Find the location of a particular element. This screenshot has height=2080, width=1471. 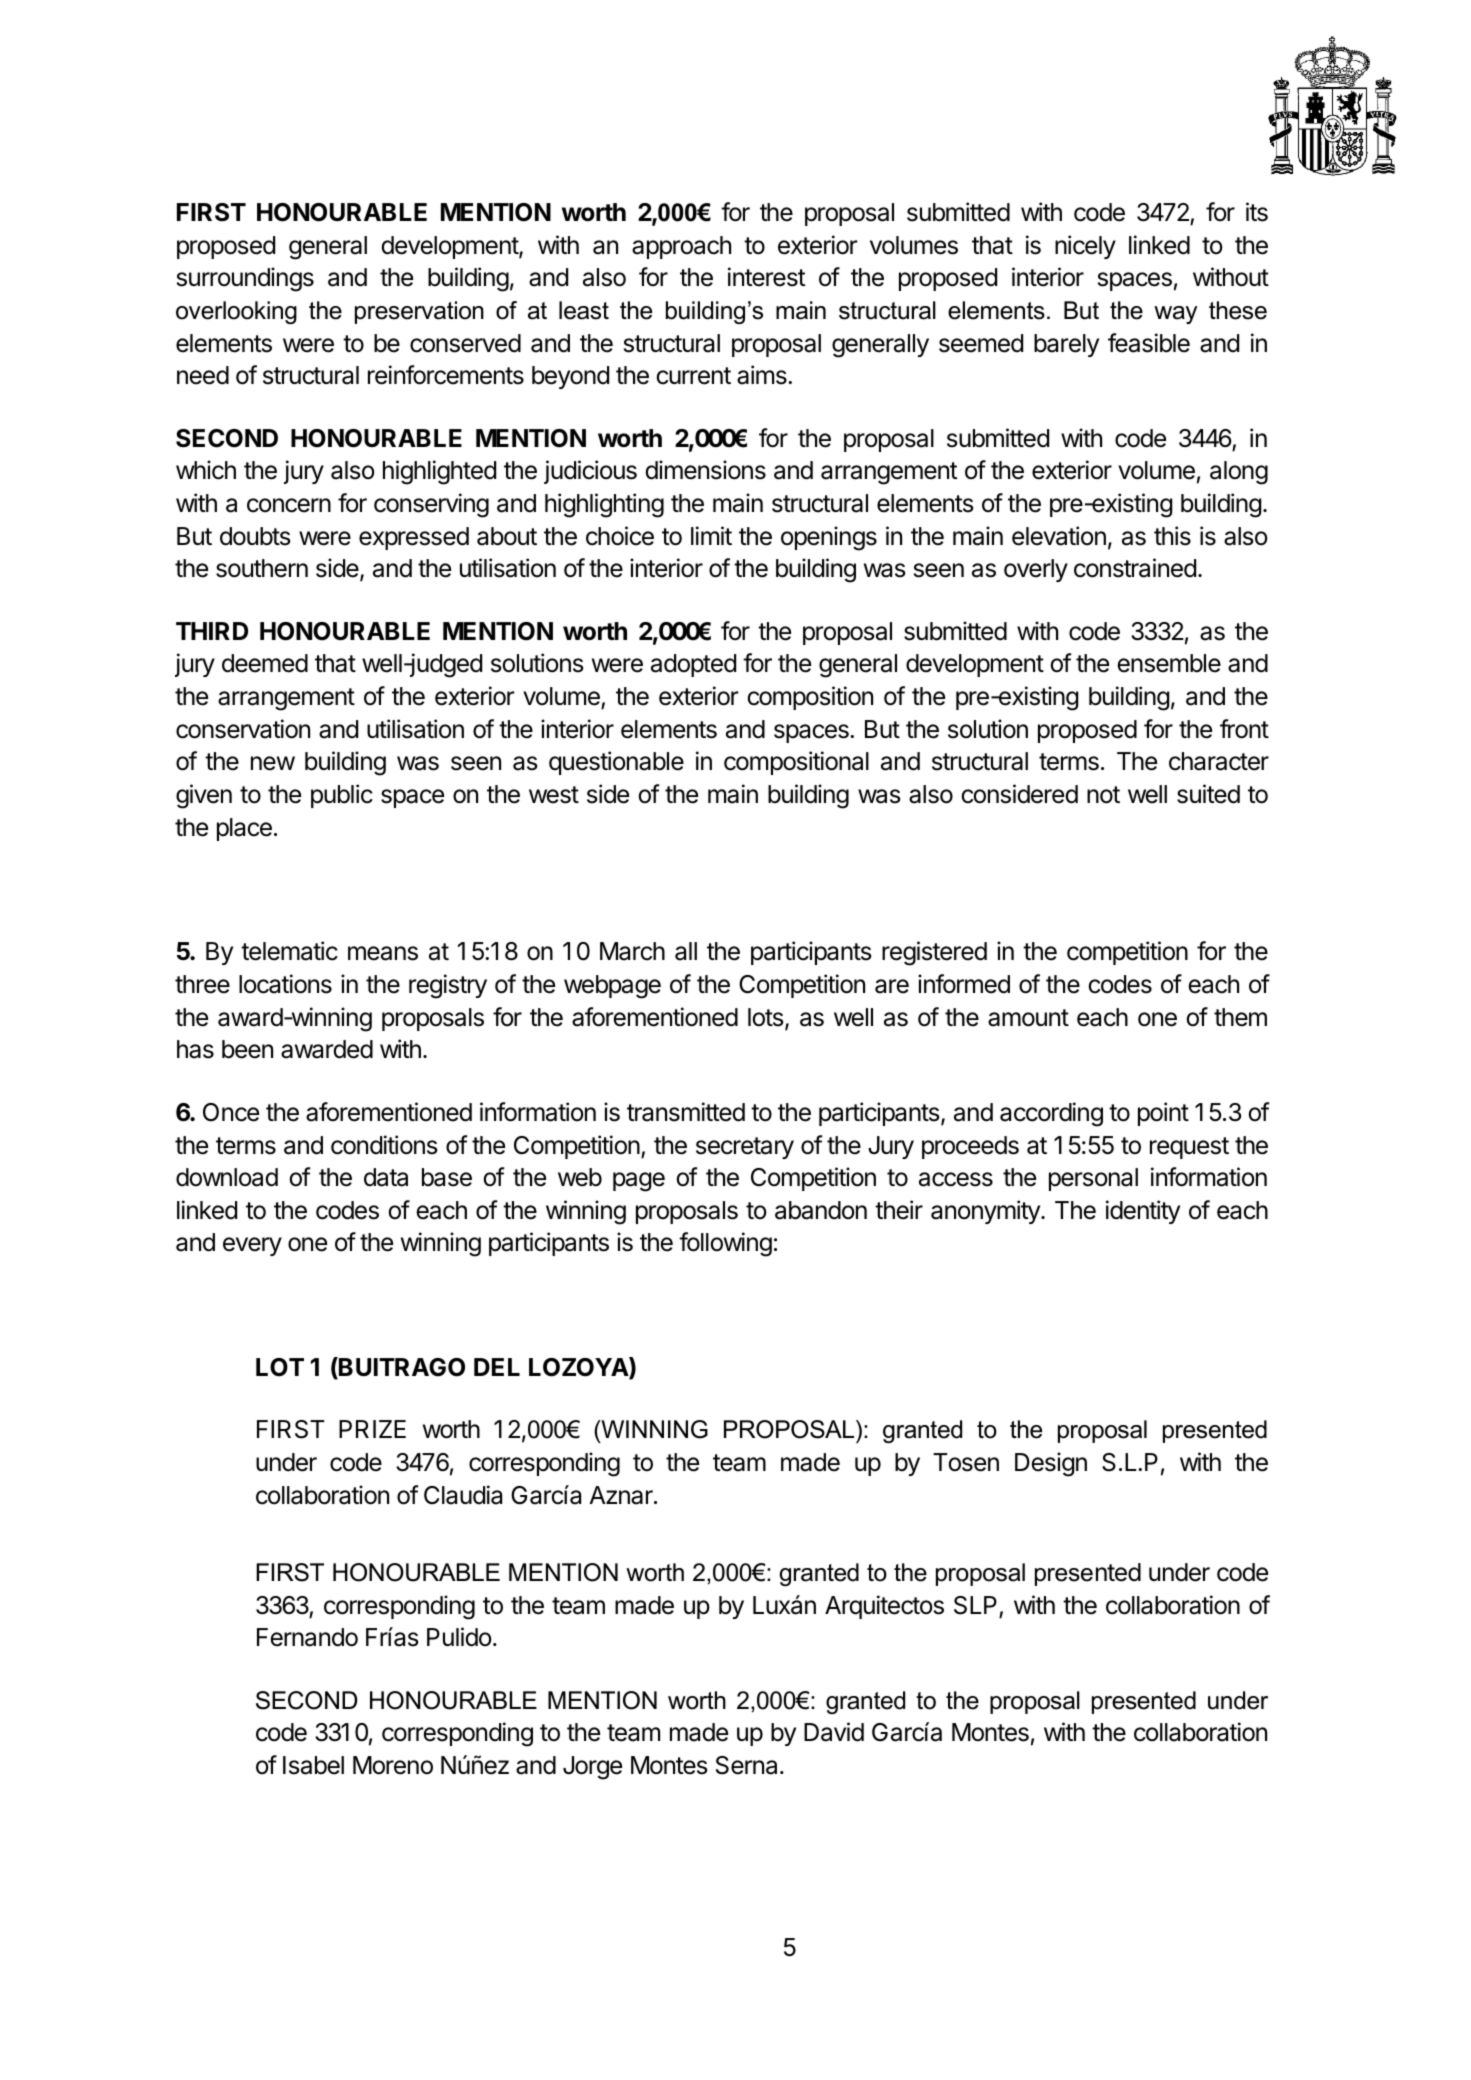

surroundings is located at coordinates (245, 279).
